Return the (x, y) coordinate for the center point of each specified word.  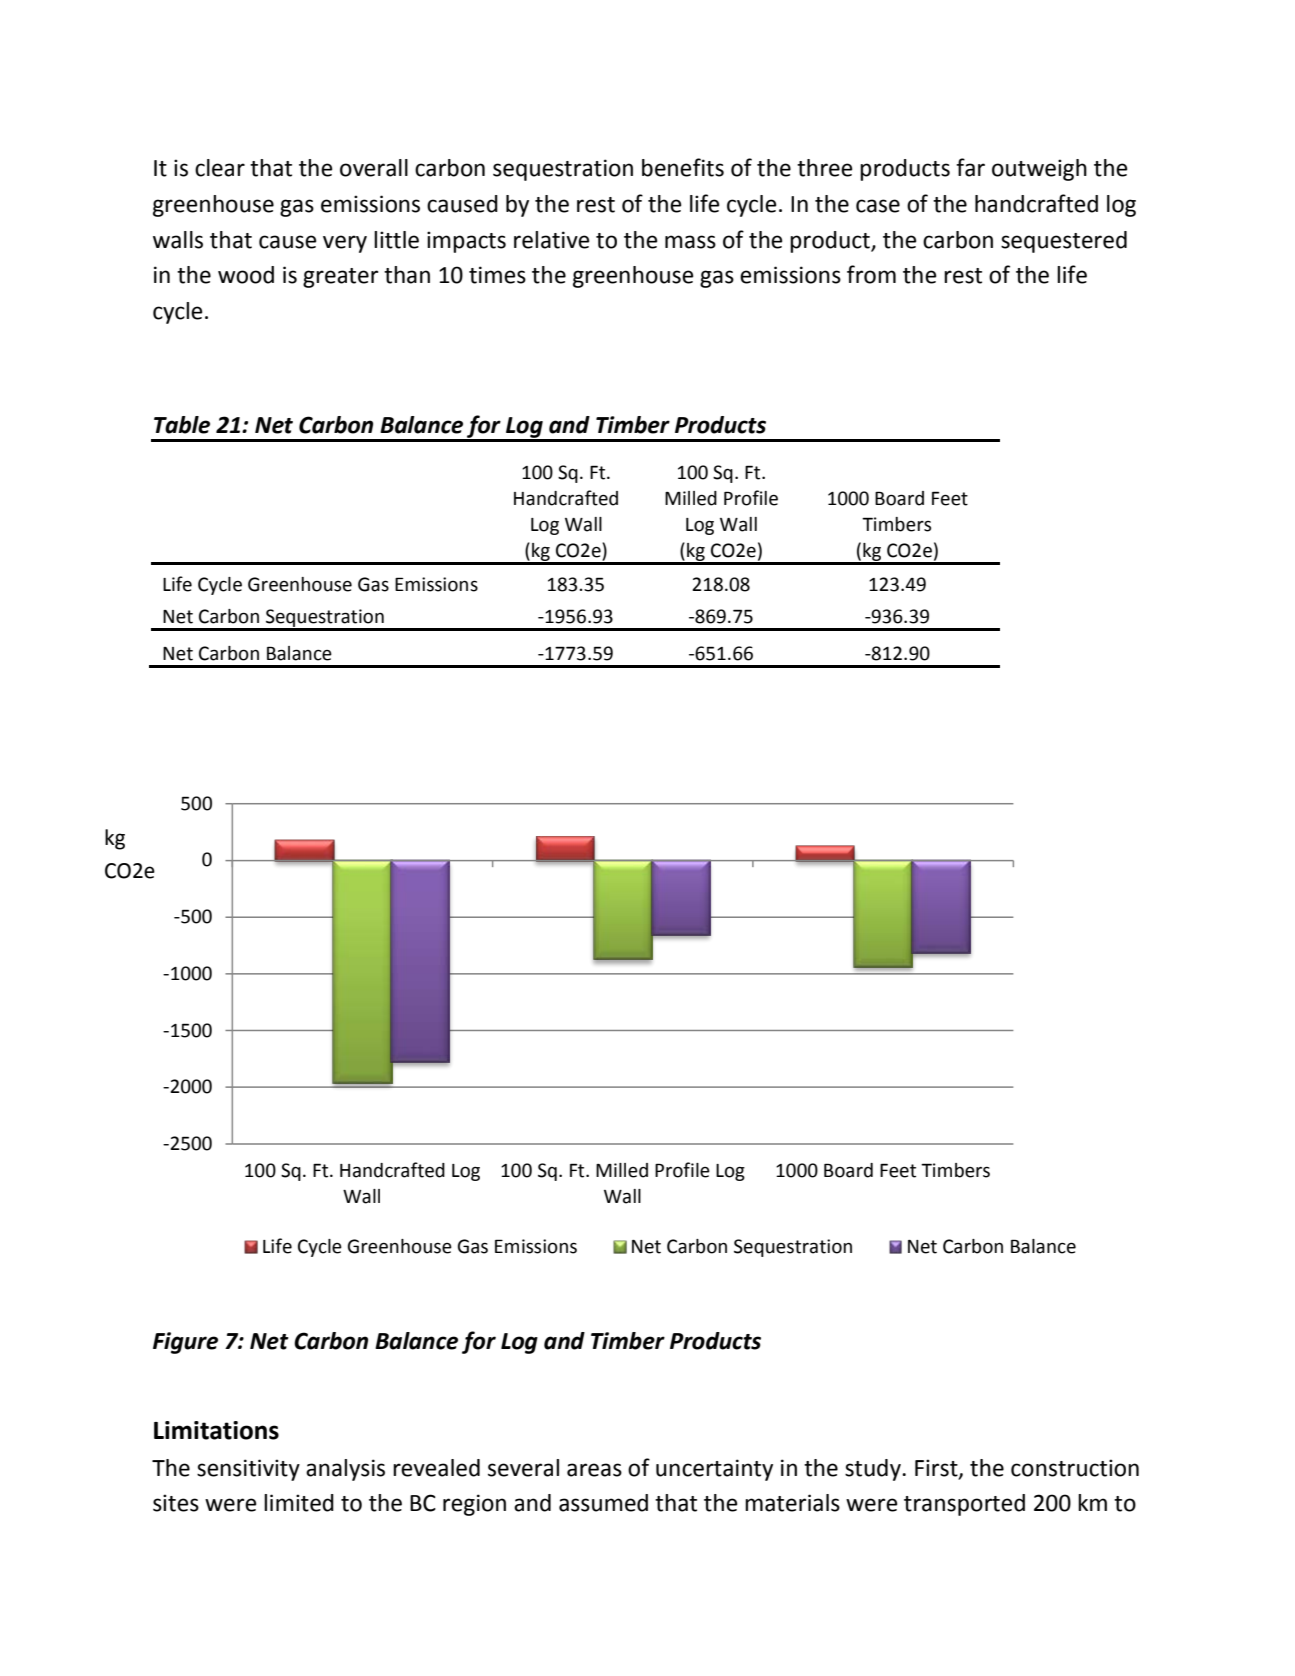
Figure (185, 1343)
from (871, 274)
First (937, 1468)
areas (594, 1470)
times (497, 275)
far (970, 167)
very (345, 244)
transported (964, 1505)
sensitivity (248, 1470)
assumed (603, 1503)
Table (182, 425)
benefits (683, 167)
